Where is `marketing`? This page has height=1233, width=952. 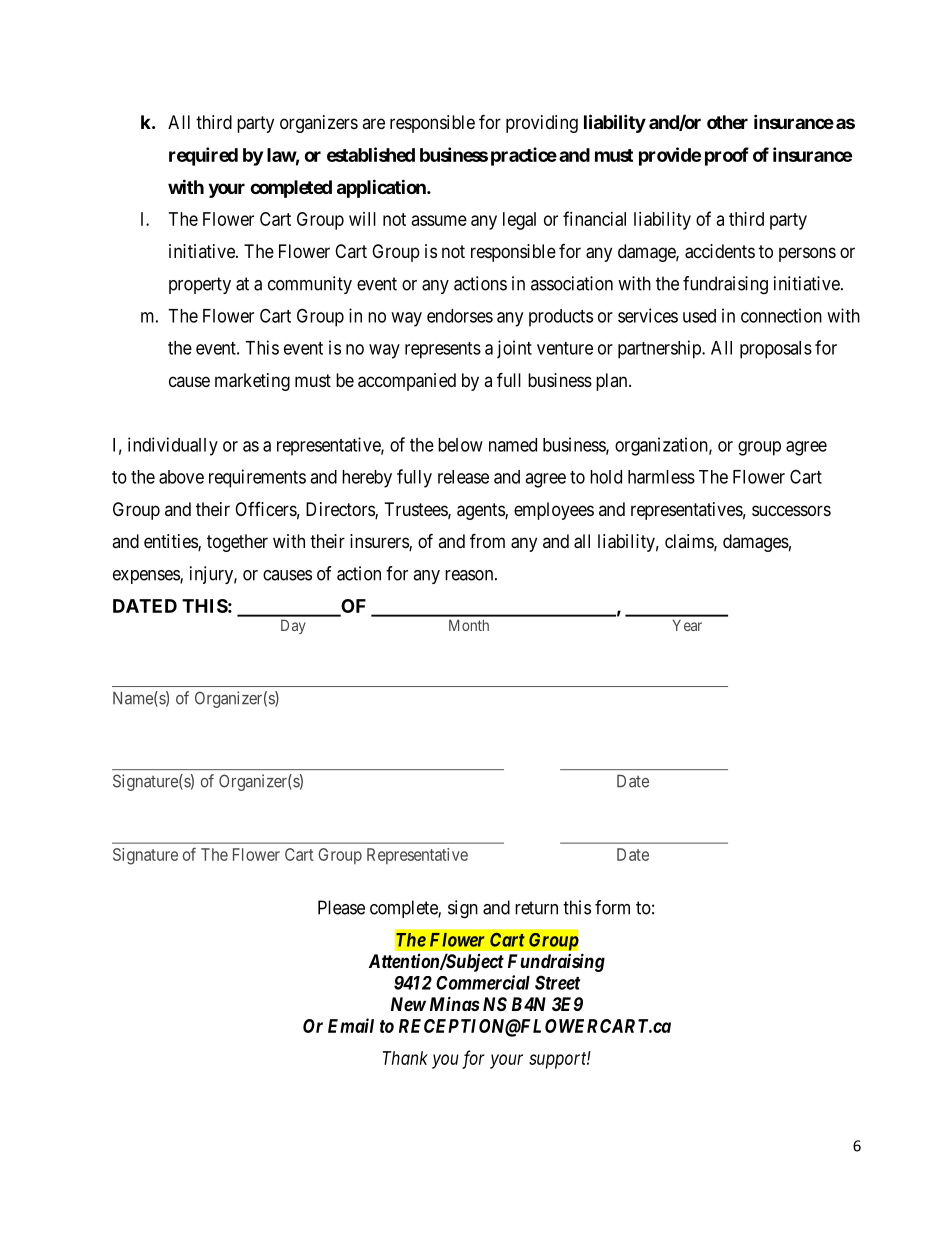 marketing is located at coordinates (252, 382).
